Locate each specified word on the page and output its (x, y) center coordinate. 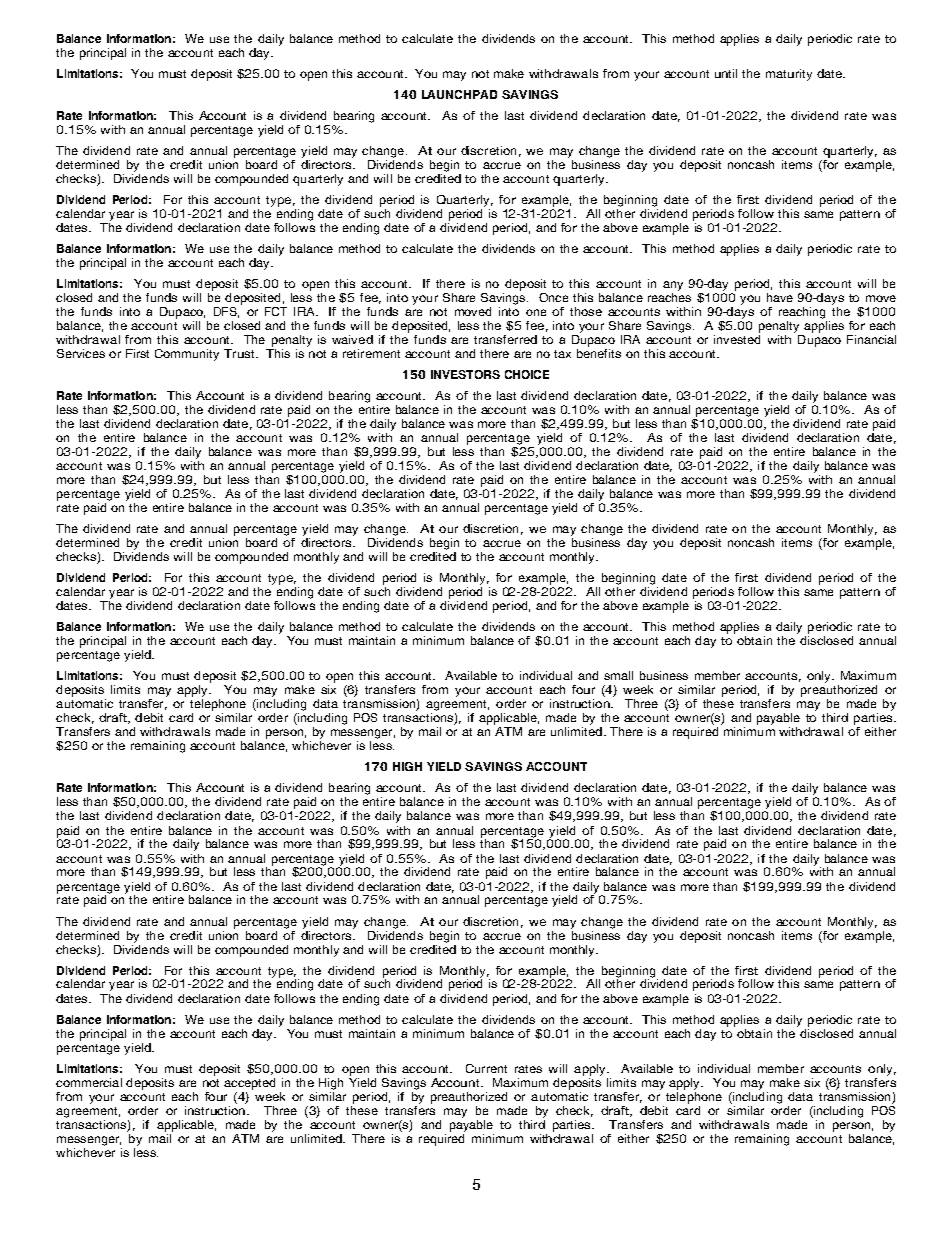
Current (486, 1068)
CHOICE (527, 374)
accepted (249, 1084)
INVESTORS (465, 374)
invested (737, 339)
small (618, 675)
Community (187, 355)
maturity (789, 75)
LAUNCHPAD (459, 94)
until (726, 73)
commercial (89, 1082)
